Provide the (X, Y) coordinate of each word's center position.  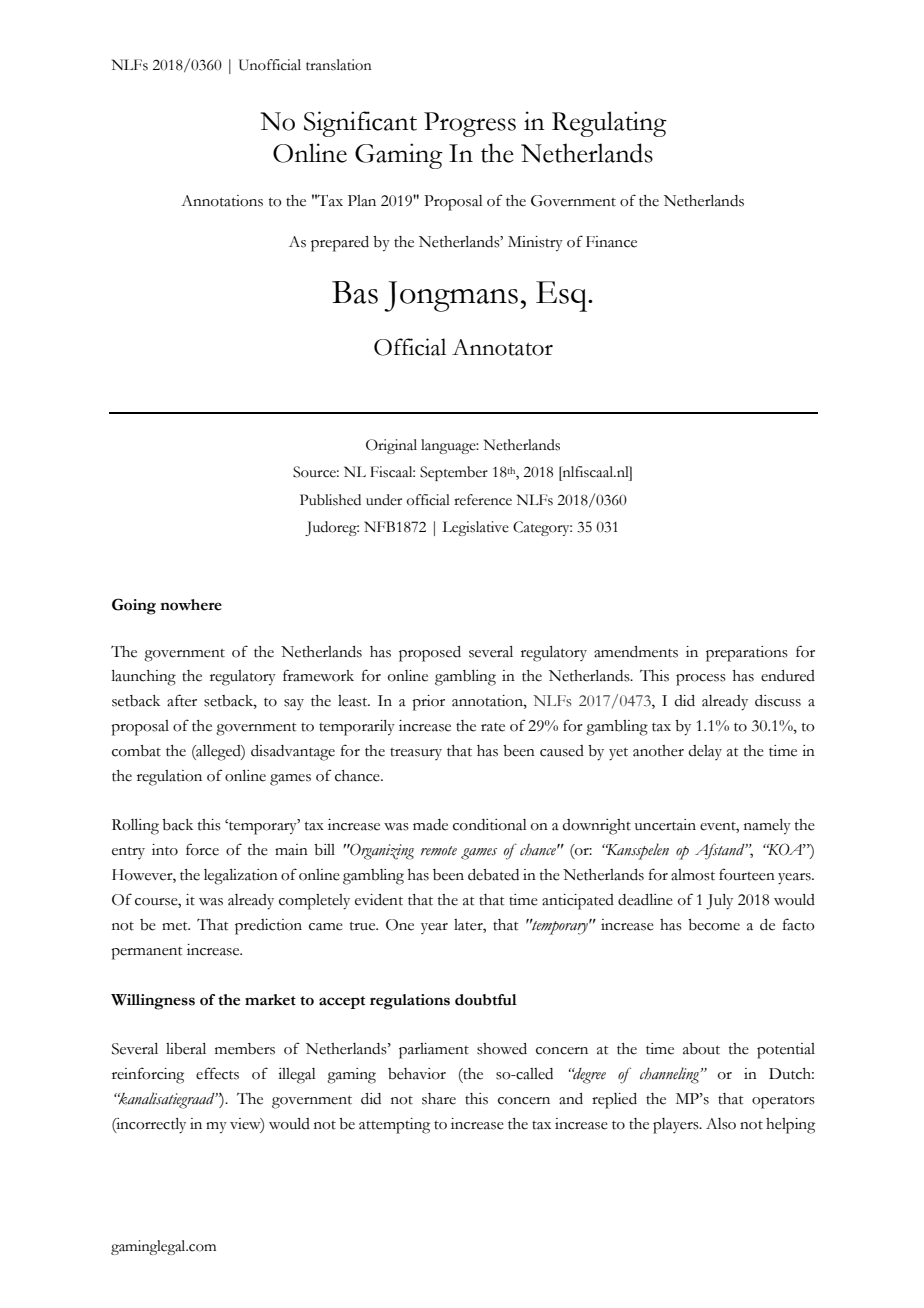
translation (339, 65)
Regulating (609, 124)
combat (136, 751)
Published (330, 500)
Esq (563, 296)
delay (705, 752)
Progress (470, 124)
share (439, 1099)
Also (721, 1124)
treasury (416, 754)
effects (217, 1073)
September (454, 473)
